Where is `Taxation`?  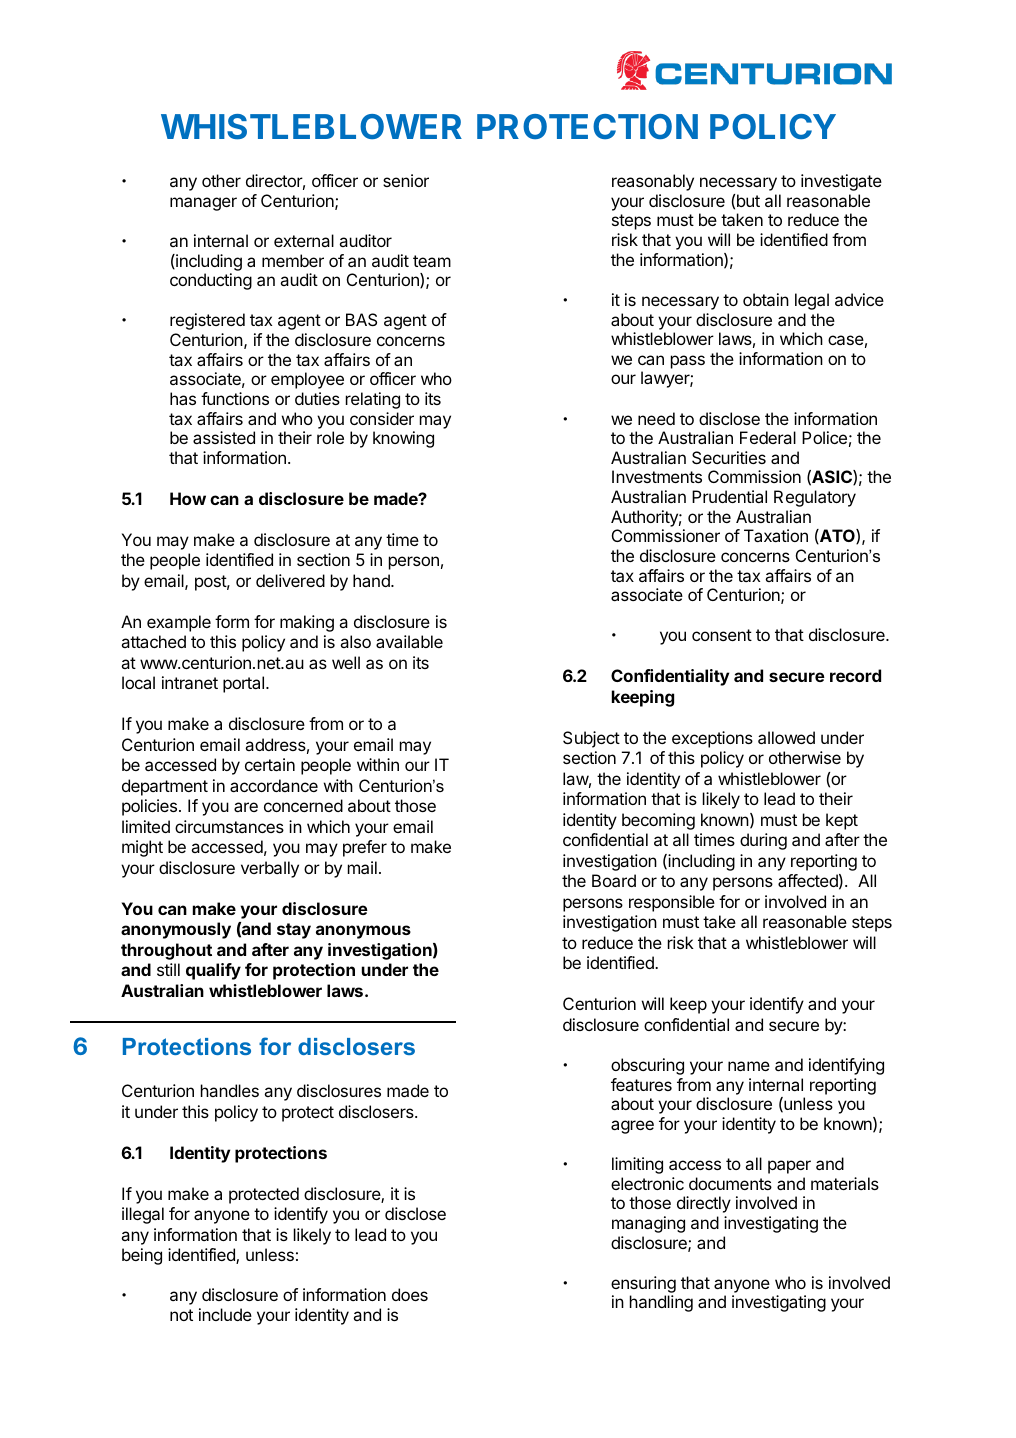 Taxation is located at coordinates (776, 535).
